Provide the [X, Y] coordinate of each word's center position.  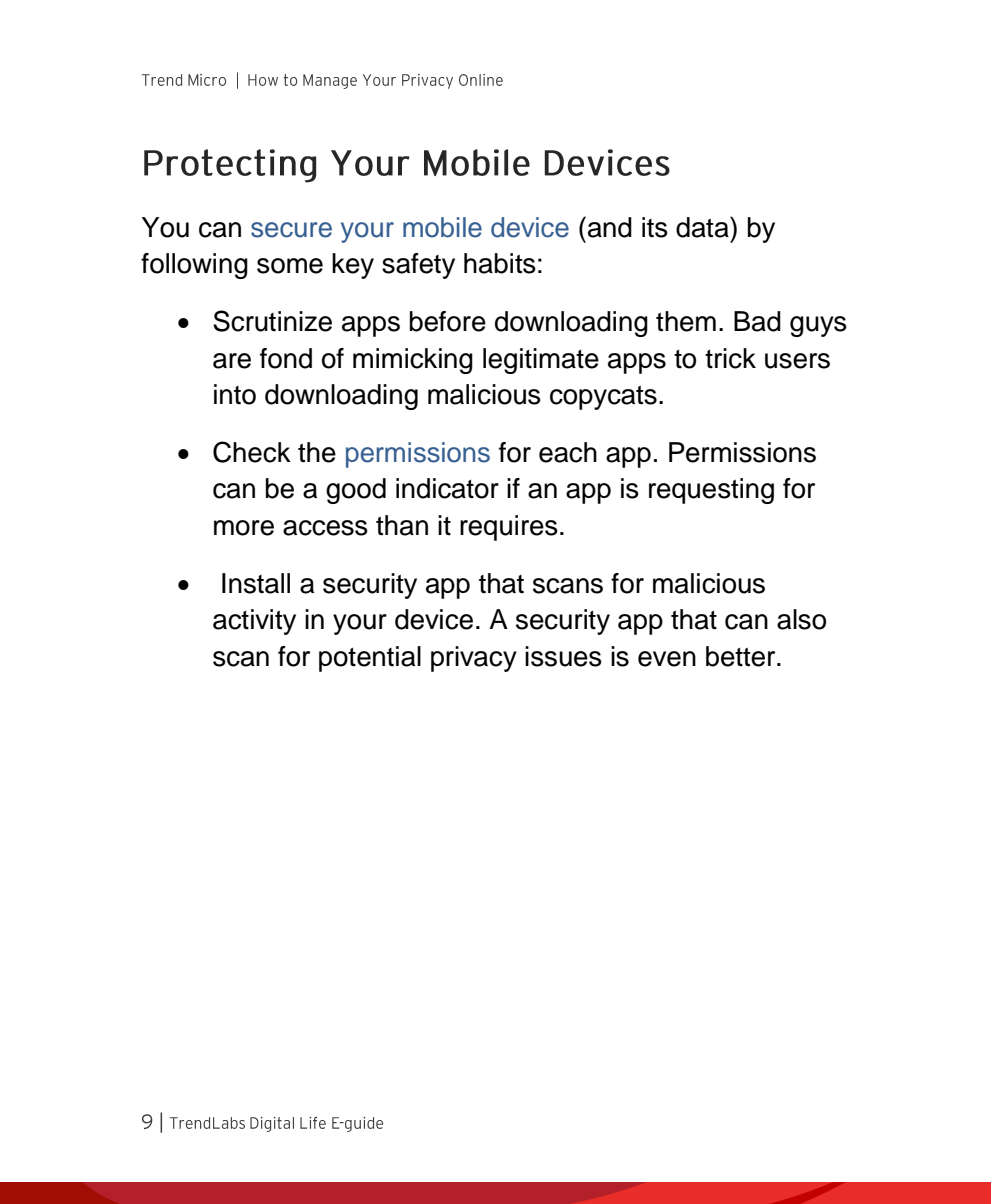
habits [500, 263]
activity [254, 622]
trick [730, 358]
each [568, 452]
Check [252, 452]
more [244, 528]
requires [509, 528]
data [703, 227]
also [801, 619]
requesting [711, 491]
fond [286, 358]
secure [291, 230]
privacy [474, 659]
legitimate [541, 361]
